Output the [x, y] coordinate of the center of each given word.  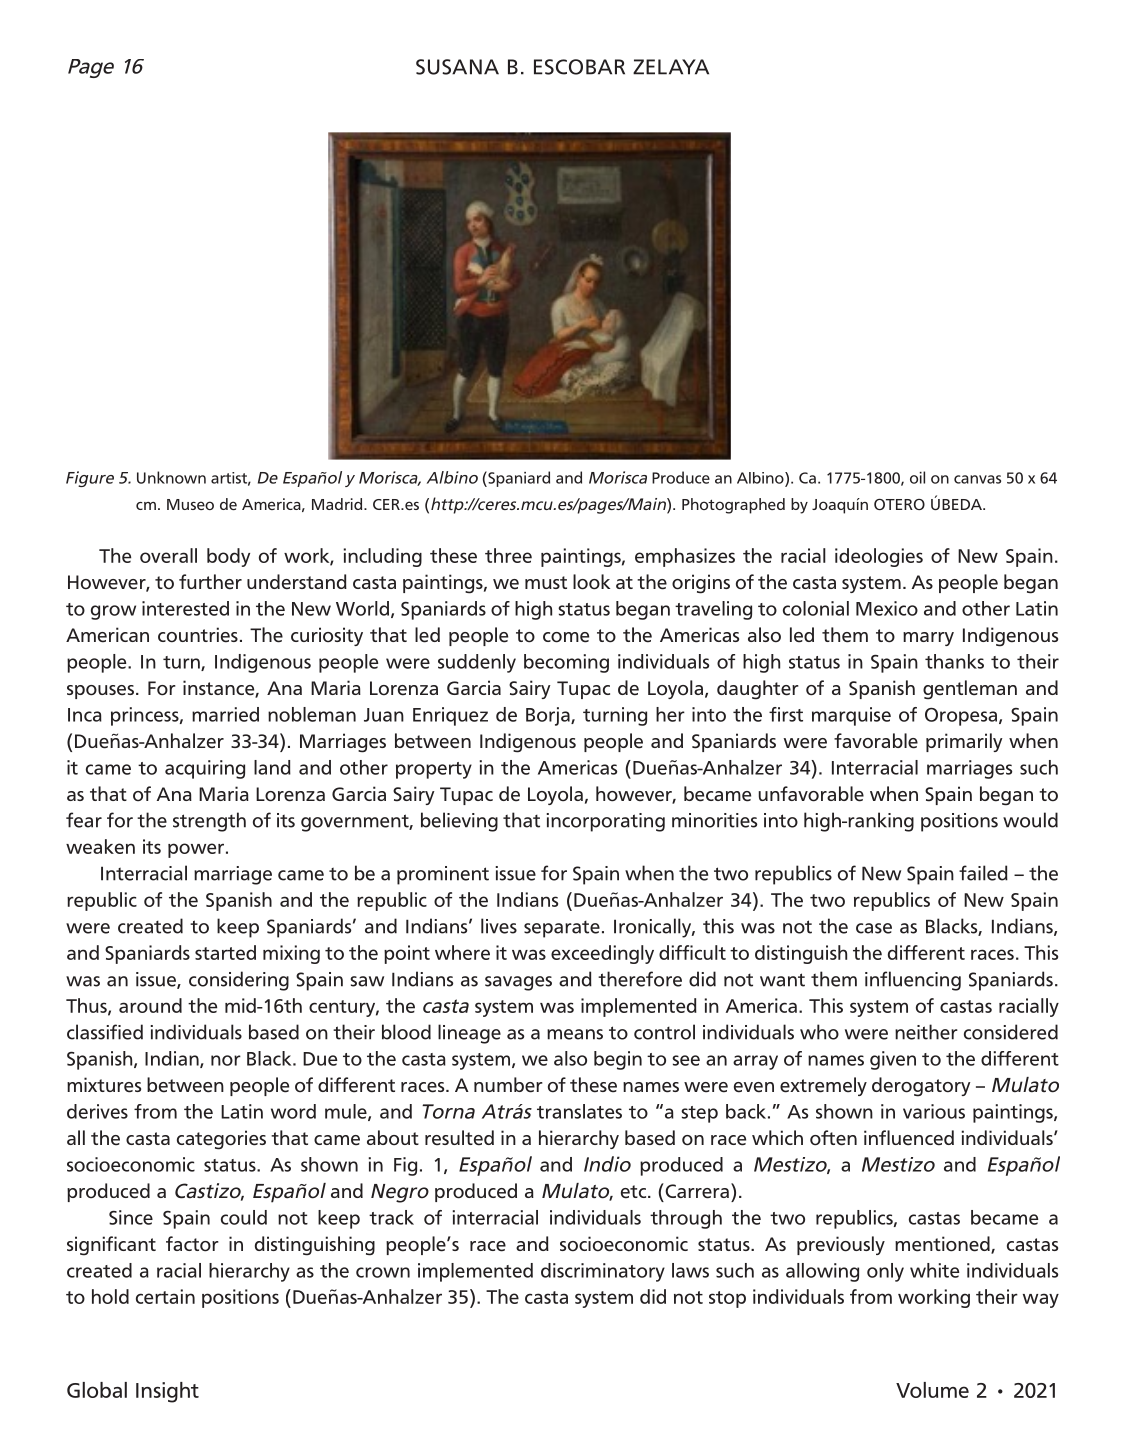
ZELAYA [671, 67]
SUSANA [457, 67]
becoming [566, 663]
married [225, 714]
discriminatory [603, 1272]
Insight [167, 1392]
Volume [932, 1390]
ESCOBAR [579, 67]
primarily [964, 742]
